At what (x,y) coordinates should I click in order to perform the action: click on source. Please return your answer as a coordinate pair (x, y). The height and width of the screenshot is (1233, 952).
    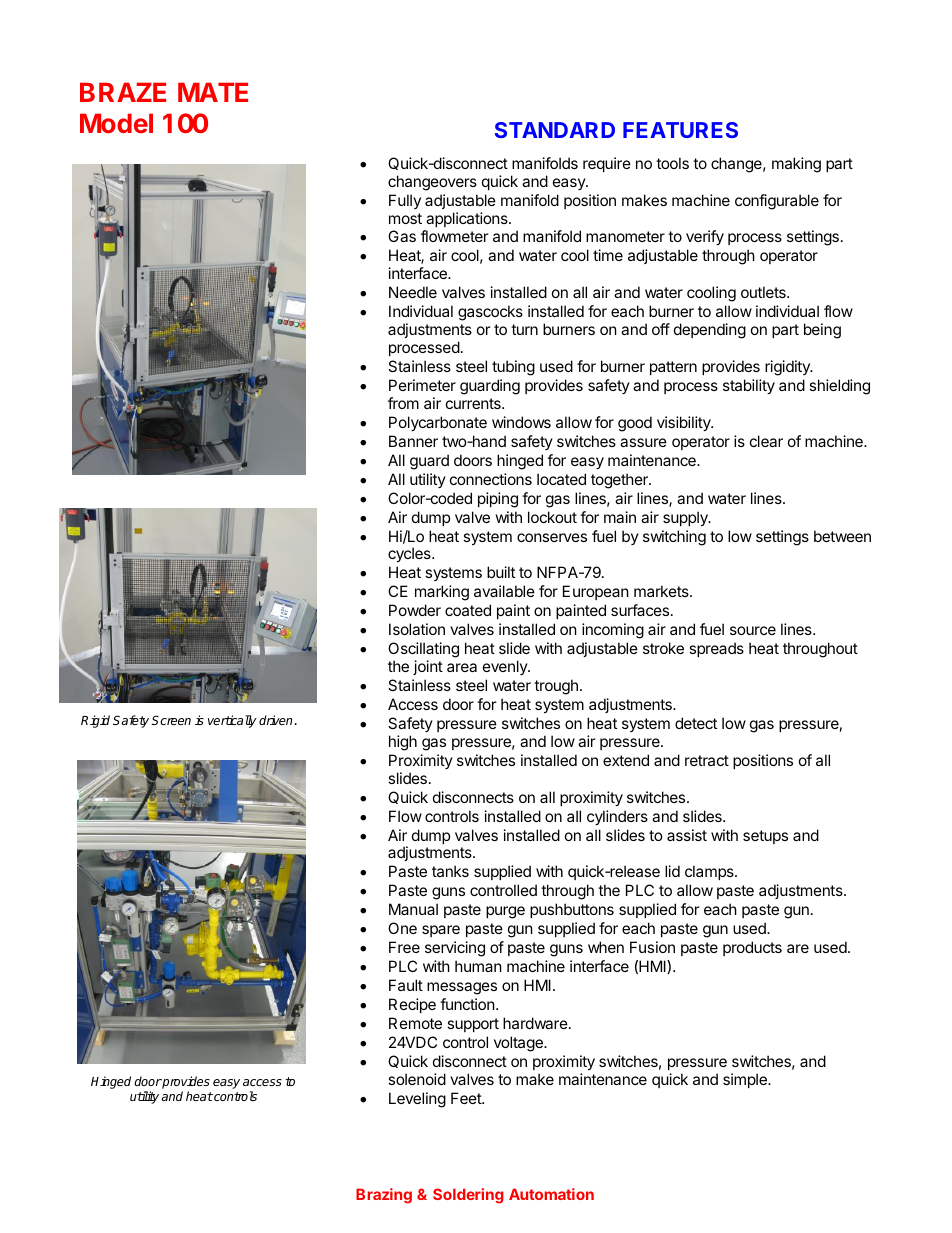
    Looking at the image, I should click on (753, 630).
